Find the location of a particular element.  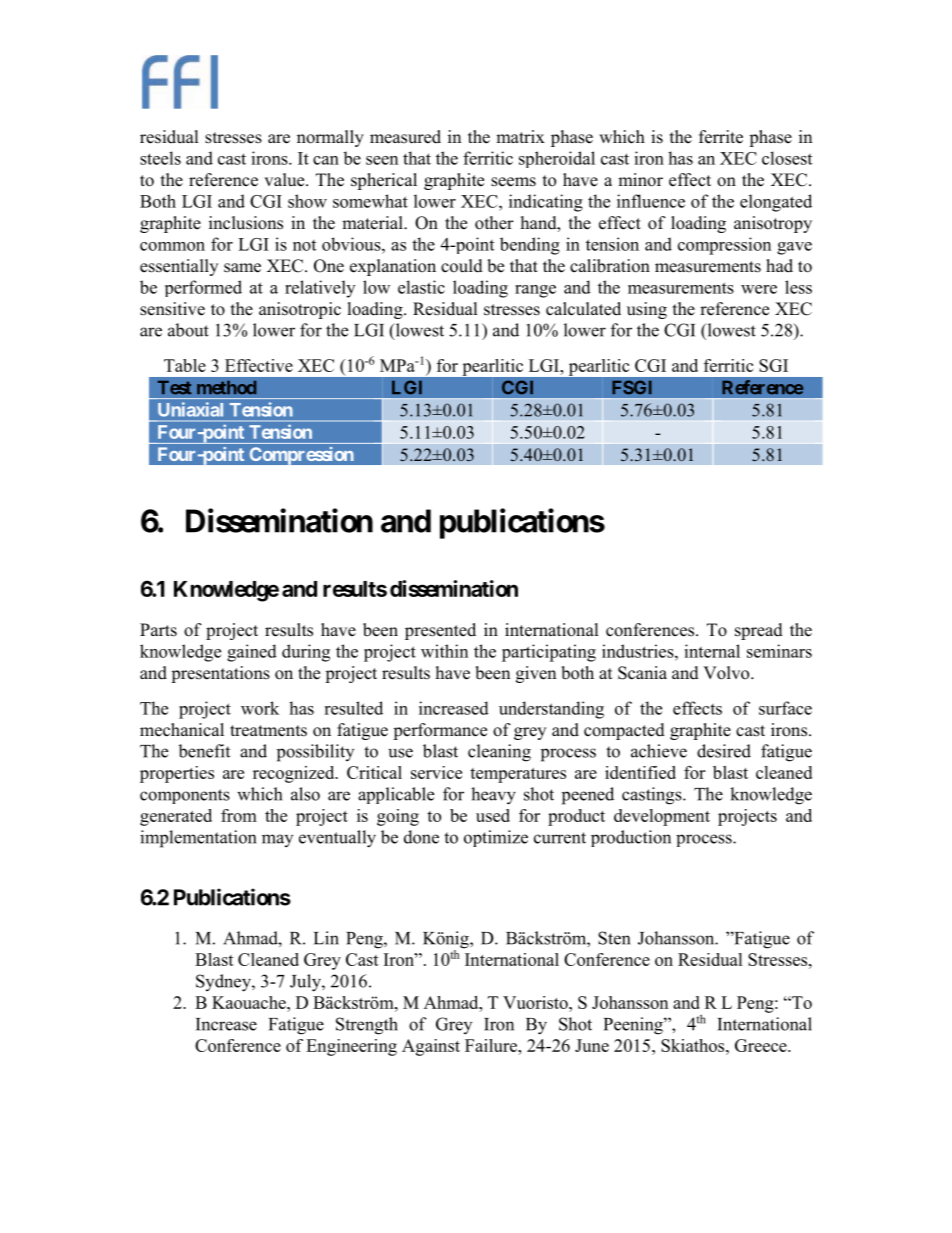

gained is located at coordinates (252, 653).
